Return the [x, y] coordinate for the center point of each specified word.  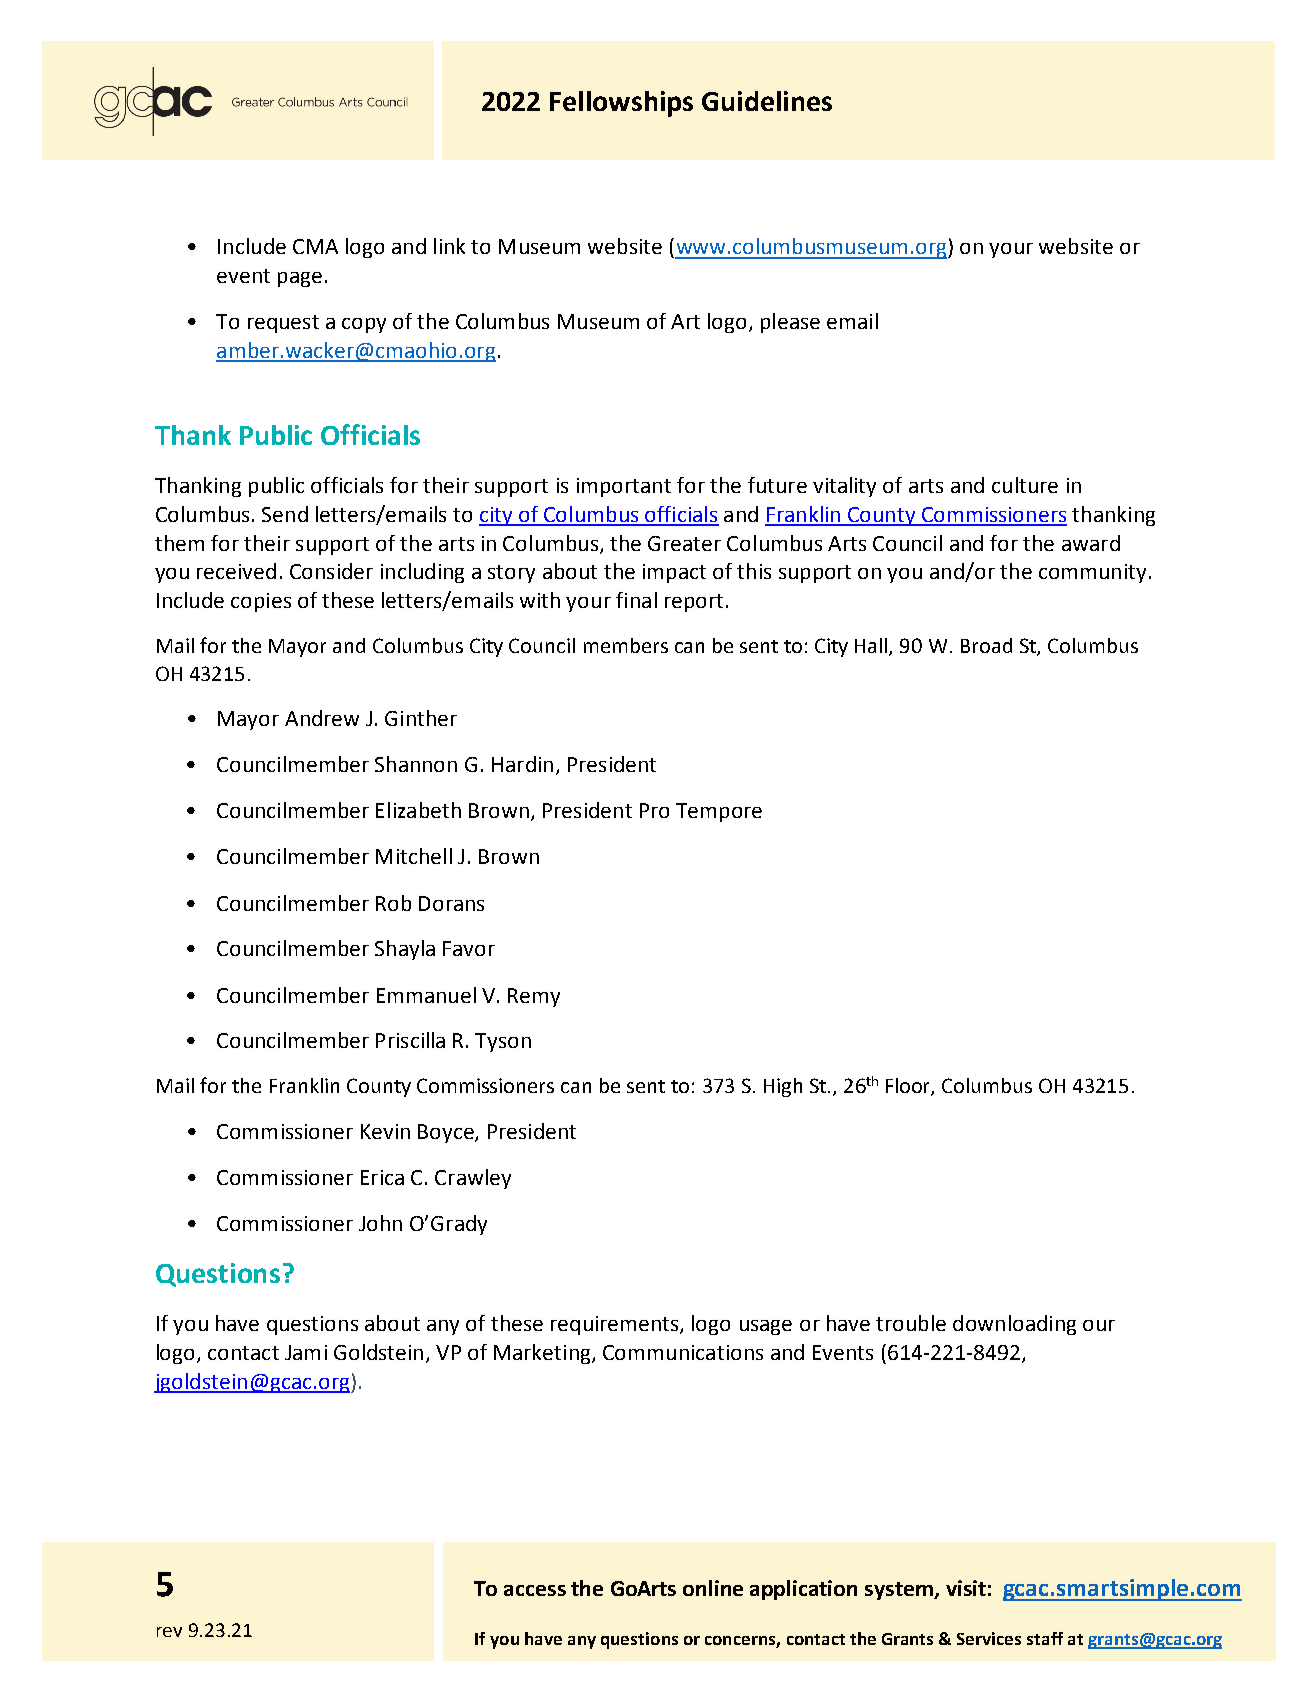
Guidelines [767, 101]
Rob [393, 903]
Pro [654, 810]
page [300, 279]
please [790, 323]
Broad [986, 645]
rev [169, 1632]
